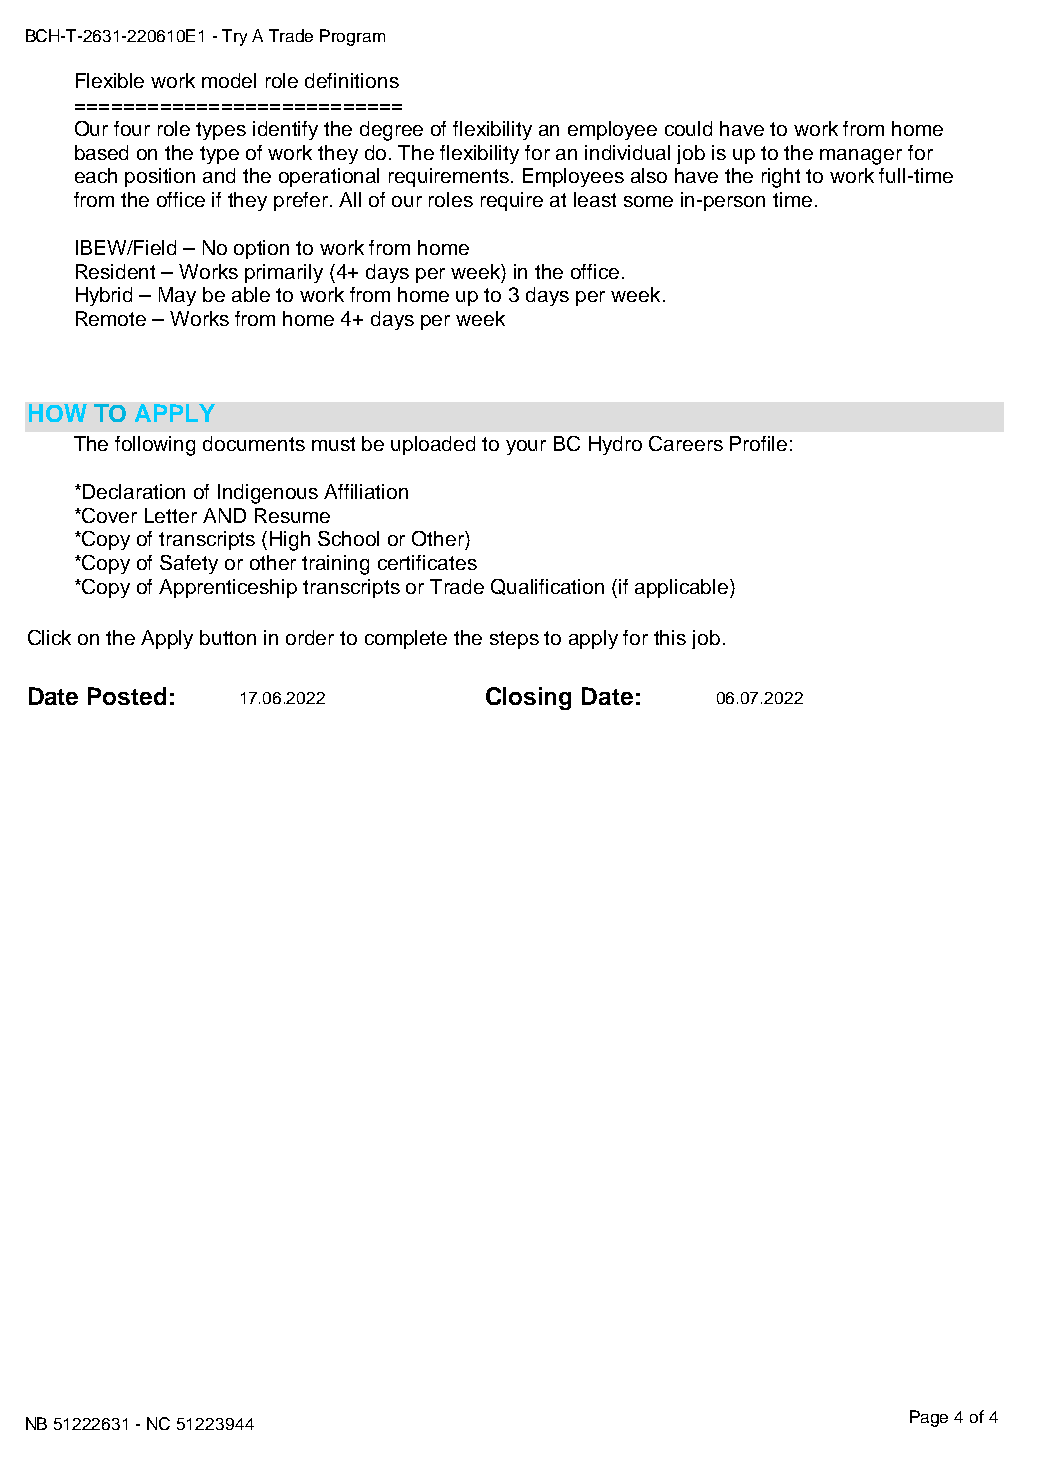 The image size is (1037, 1466). I want to click on this, so click(670, 637).
